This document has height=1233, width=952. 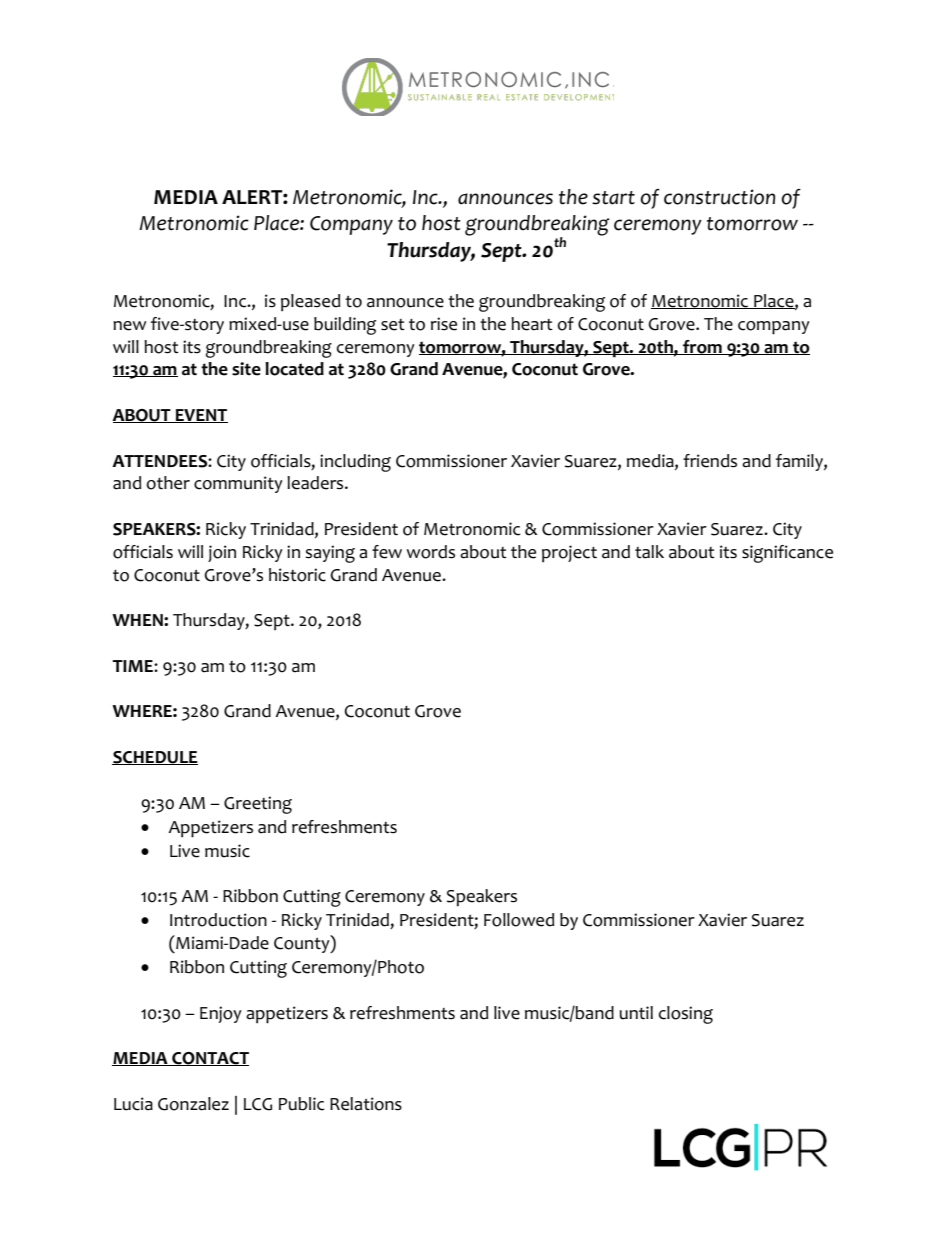 What do you see at coordinates (209, 1059) in the document?
I see `CONTACT` at bounding box center [209, 1059].
